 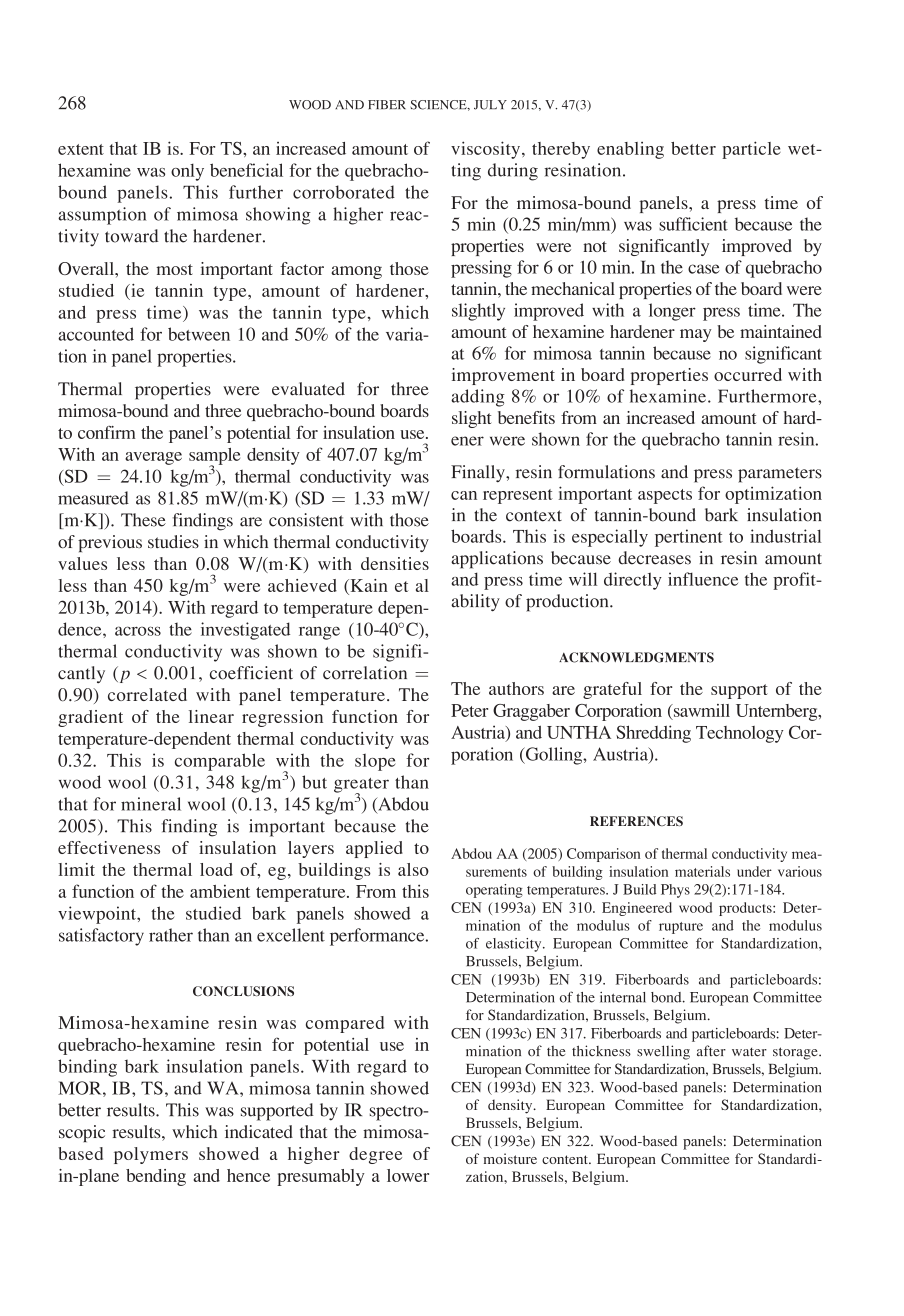 What do you see at coordinates (106, 432) in the document?
I see `confirm` at bounding box center [106, 432].
